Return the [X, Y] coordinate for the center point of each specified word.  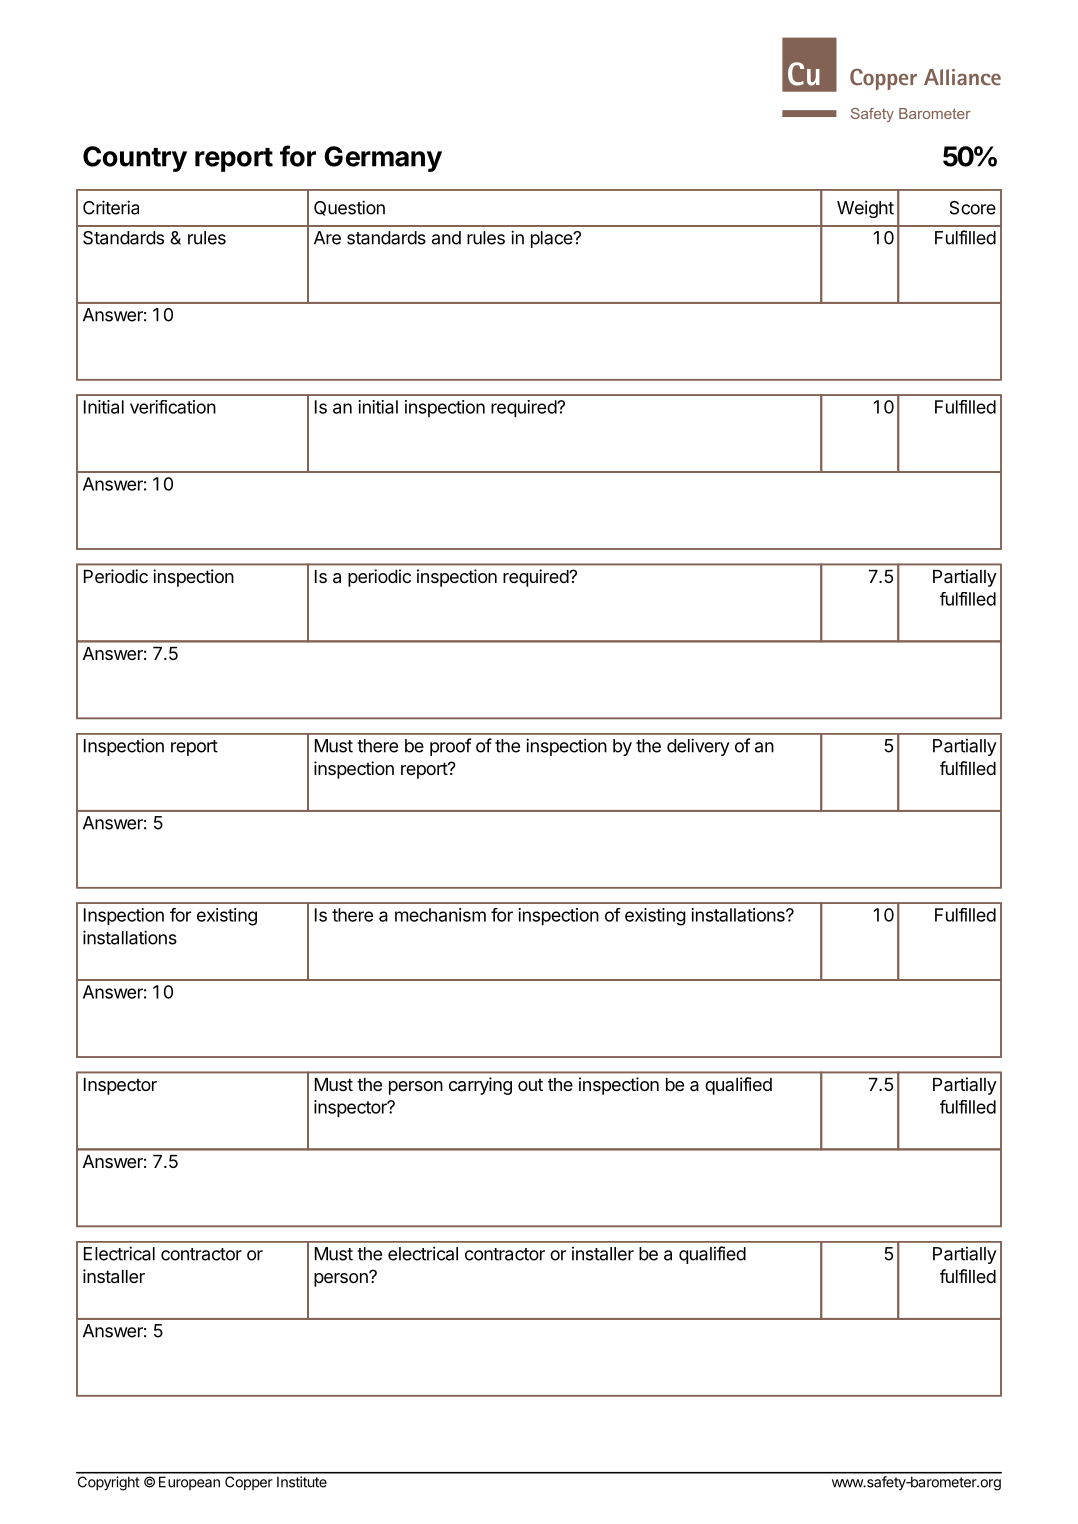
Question [349, 208]
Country [135, 159]
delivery [698, 747]
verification [173, 407]
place [553, 239]
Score [973, 208]
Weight [865, 209]
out [530, 1084]
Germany [383, 159]
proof [450, 747]
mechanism [440, 915]
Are [327, 238]
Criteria [111, 207]
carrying [480, 1086]
